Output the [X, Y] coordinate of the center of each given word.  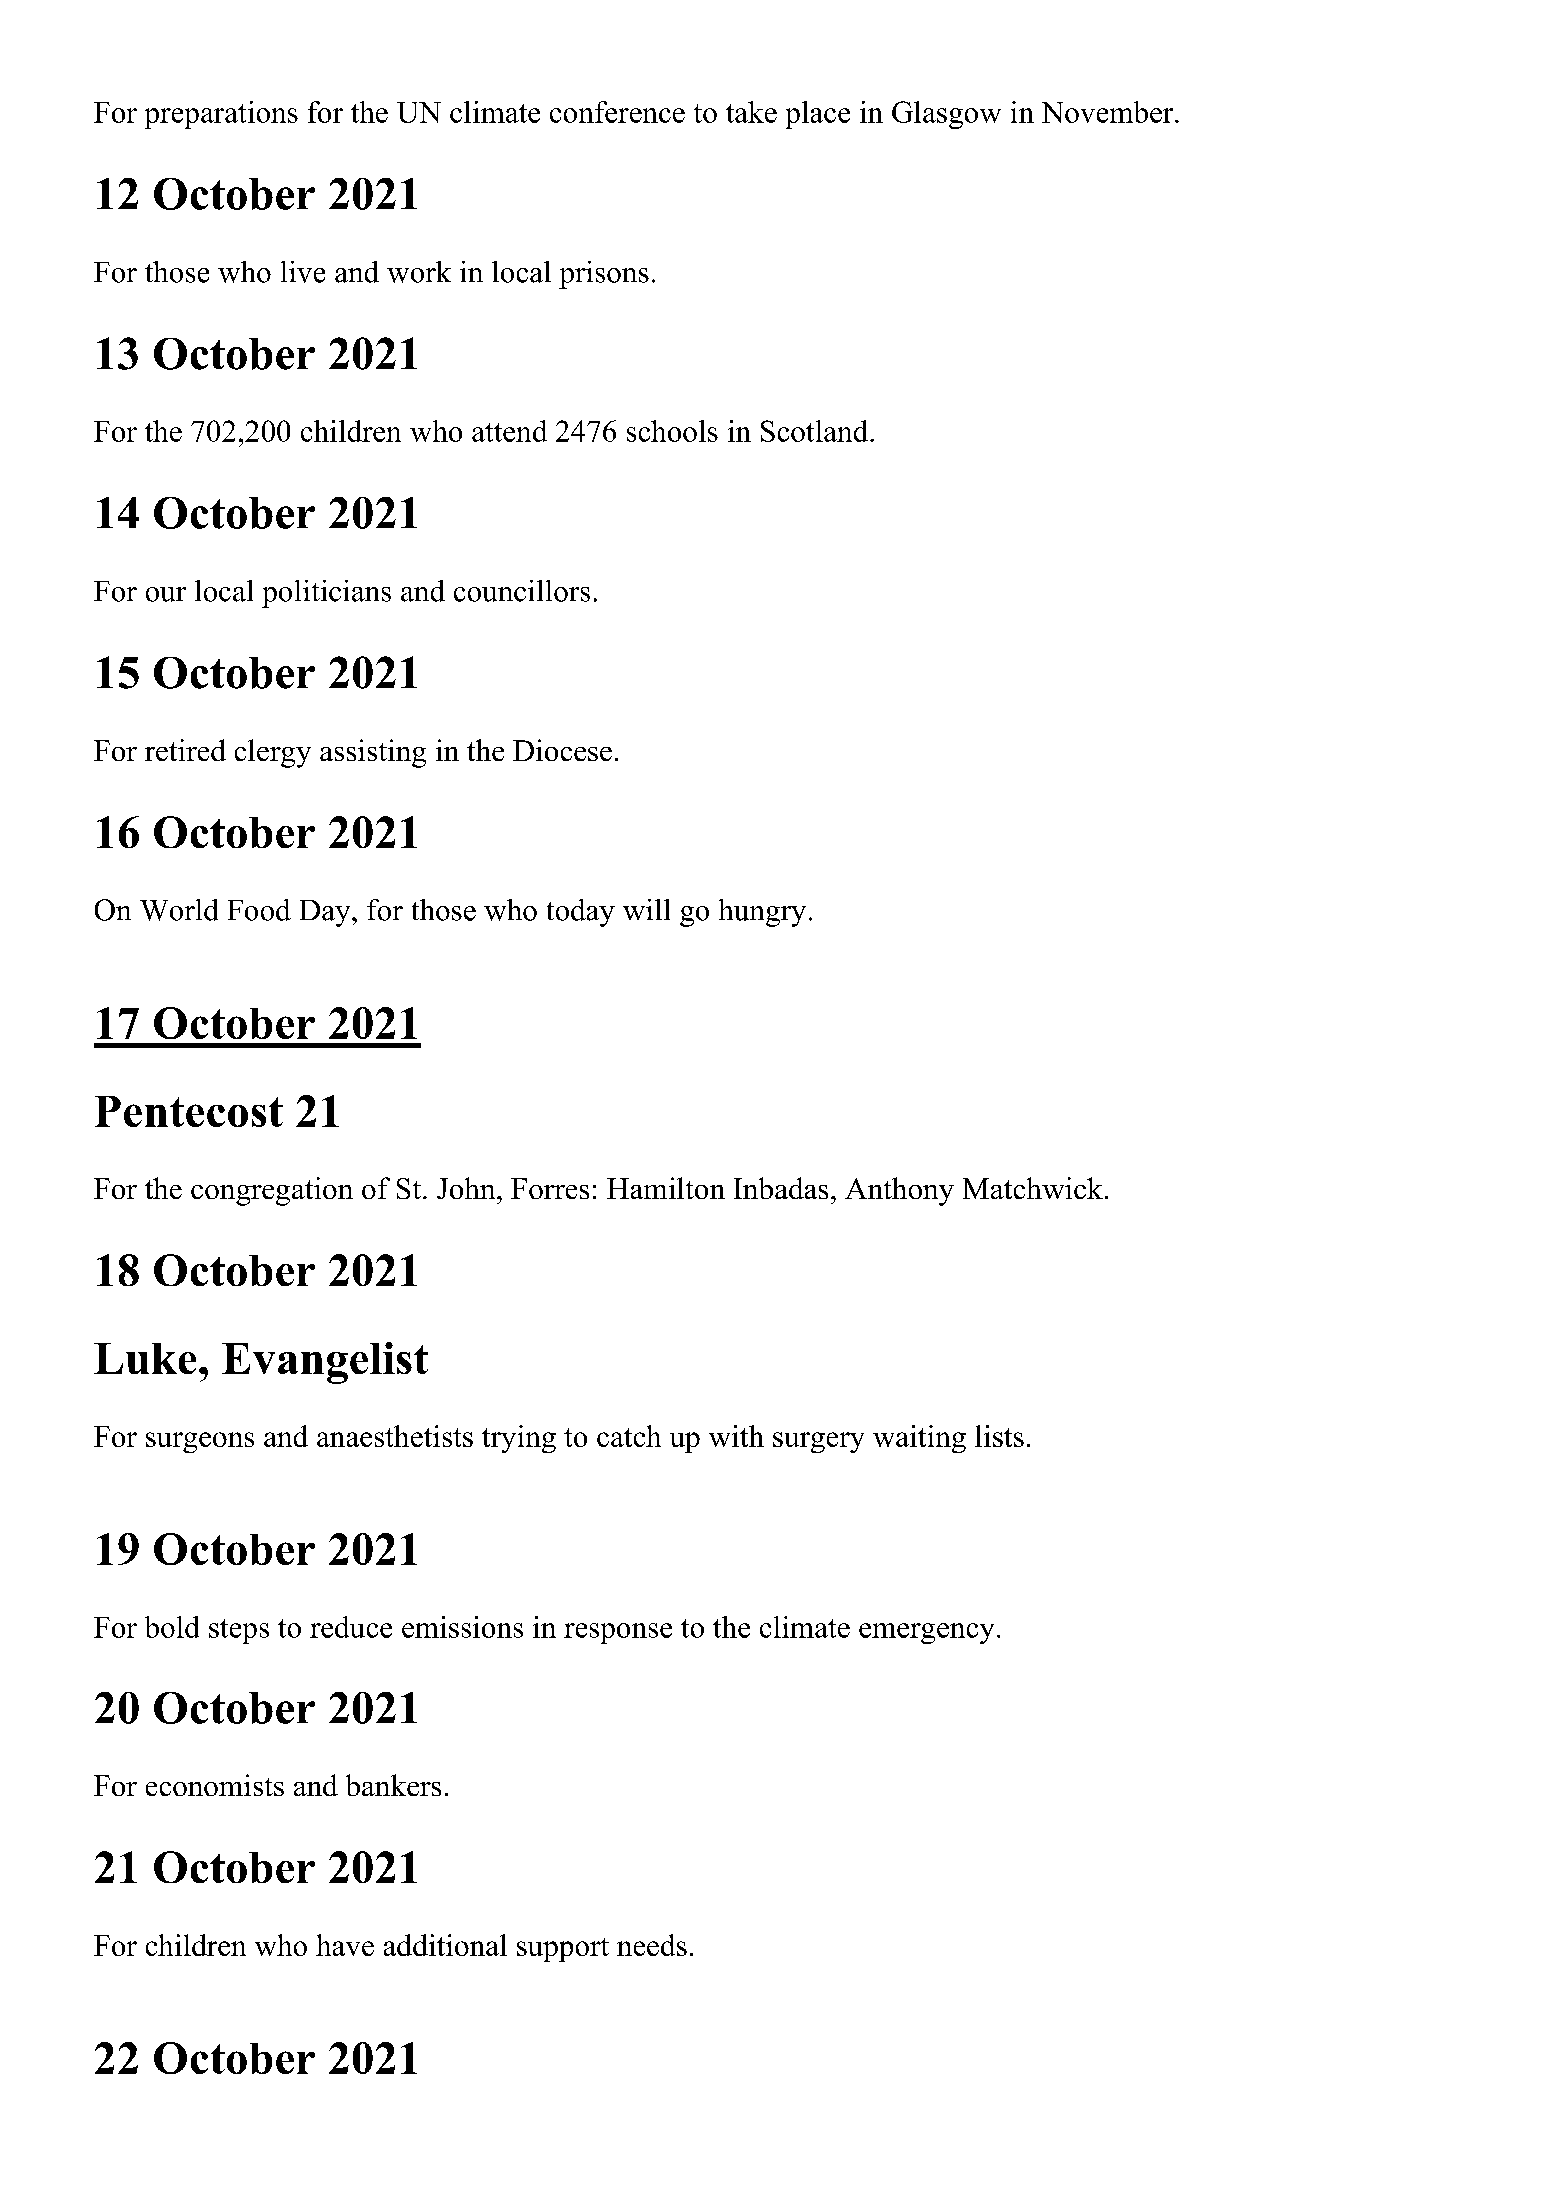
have [345, 1945]
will [646, 909]
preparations [221, 115]
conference [617, 112]
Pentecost [189, 1111]
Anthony [899, 1191]
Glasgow [946, 115]
